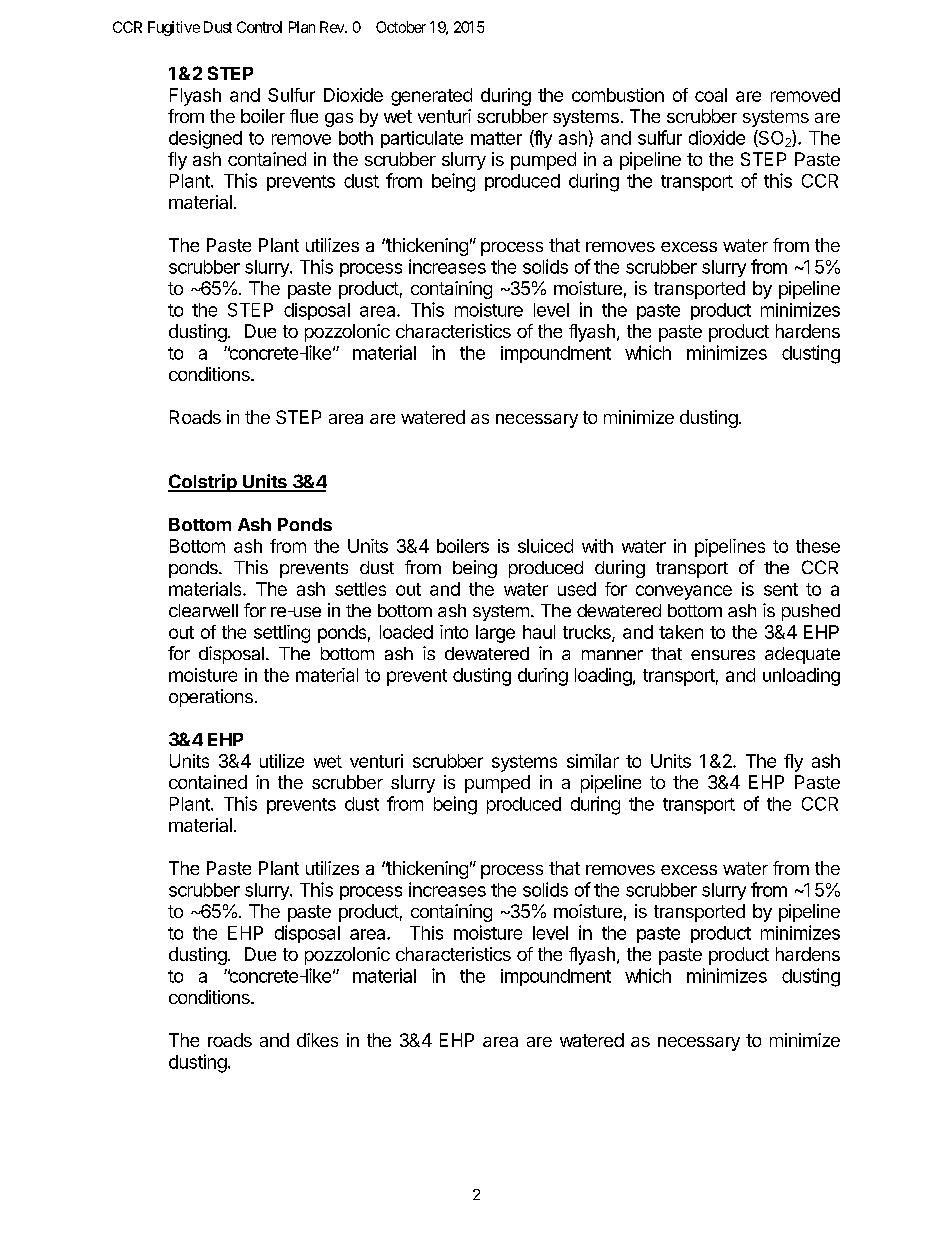  Describe the element at coordinates (711, 95) in the image. I see `coal` at that location.
